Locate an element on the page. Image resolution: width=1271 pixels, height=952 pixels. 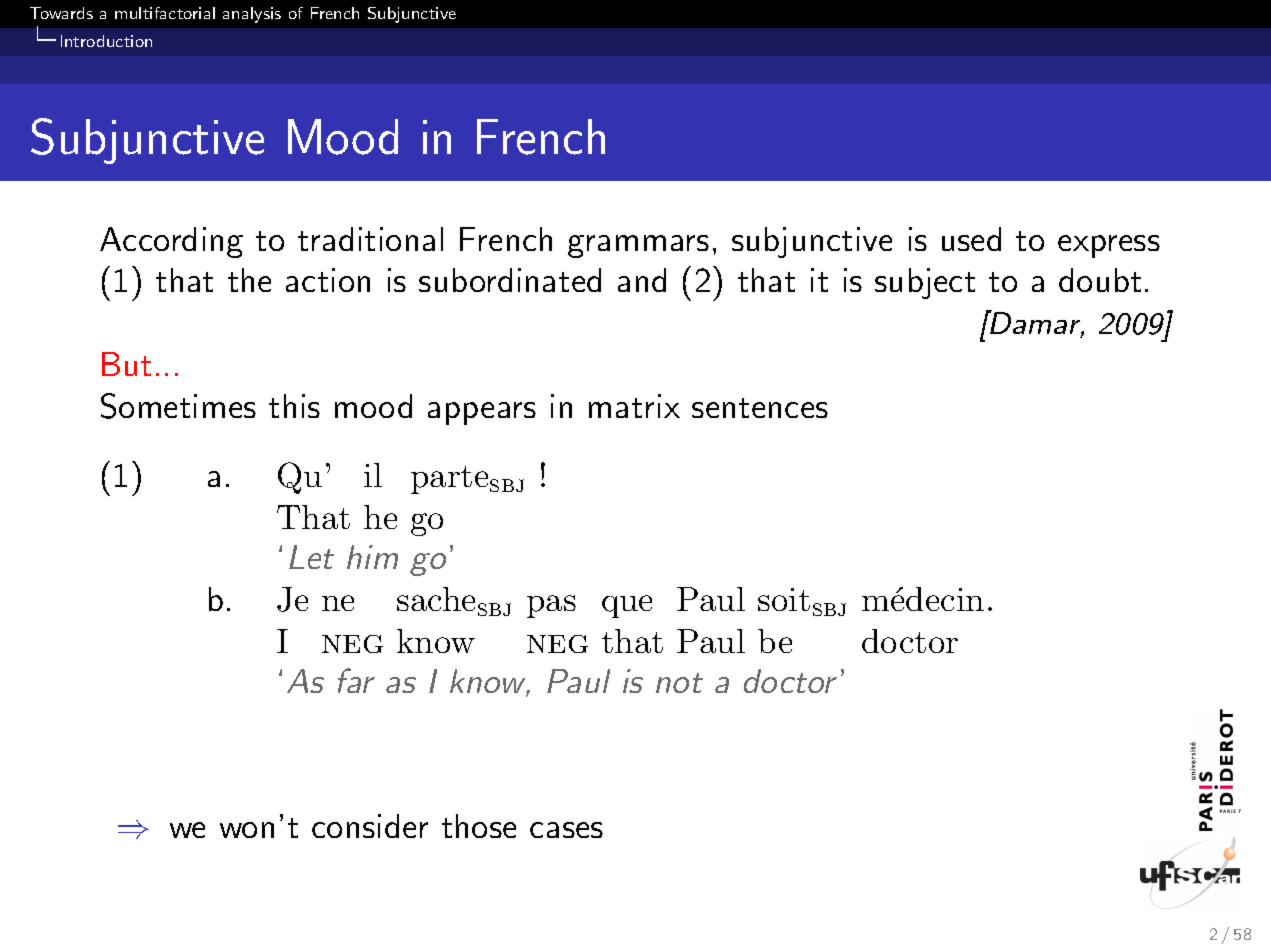
not is located at coordinates (679, 683).
